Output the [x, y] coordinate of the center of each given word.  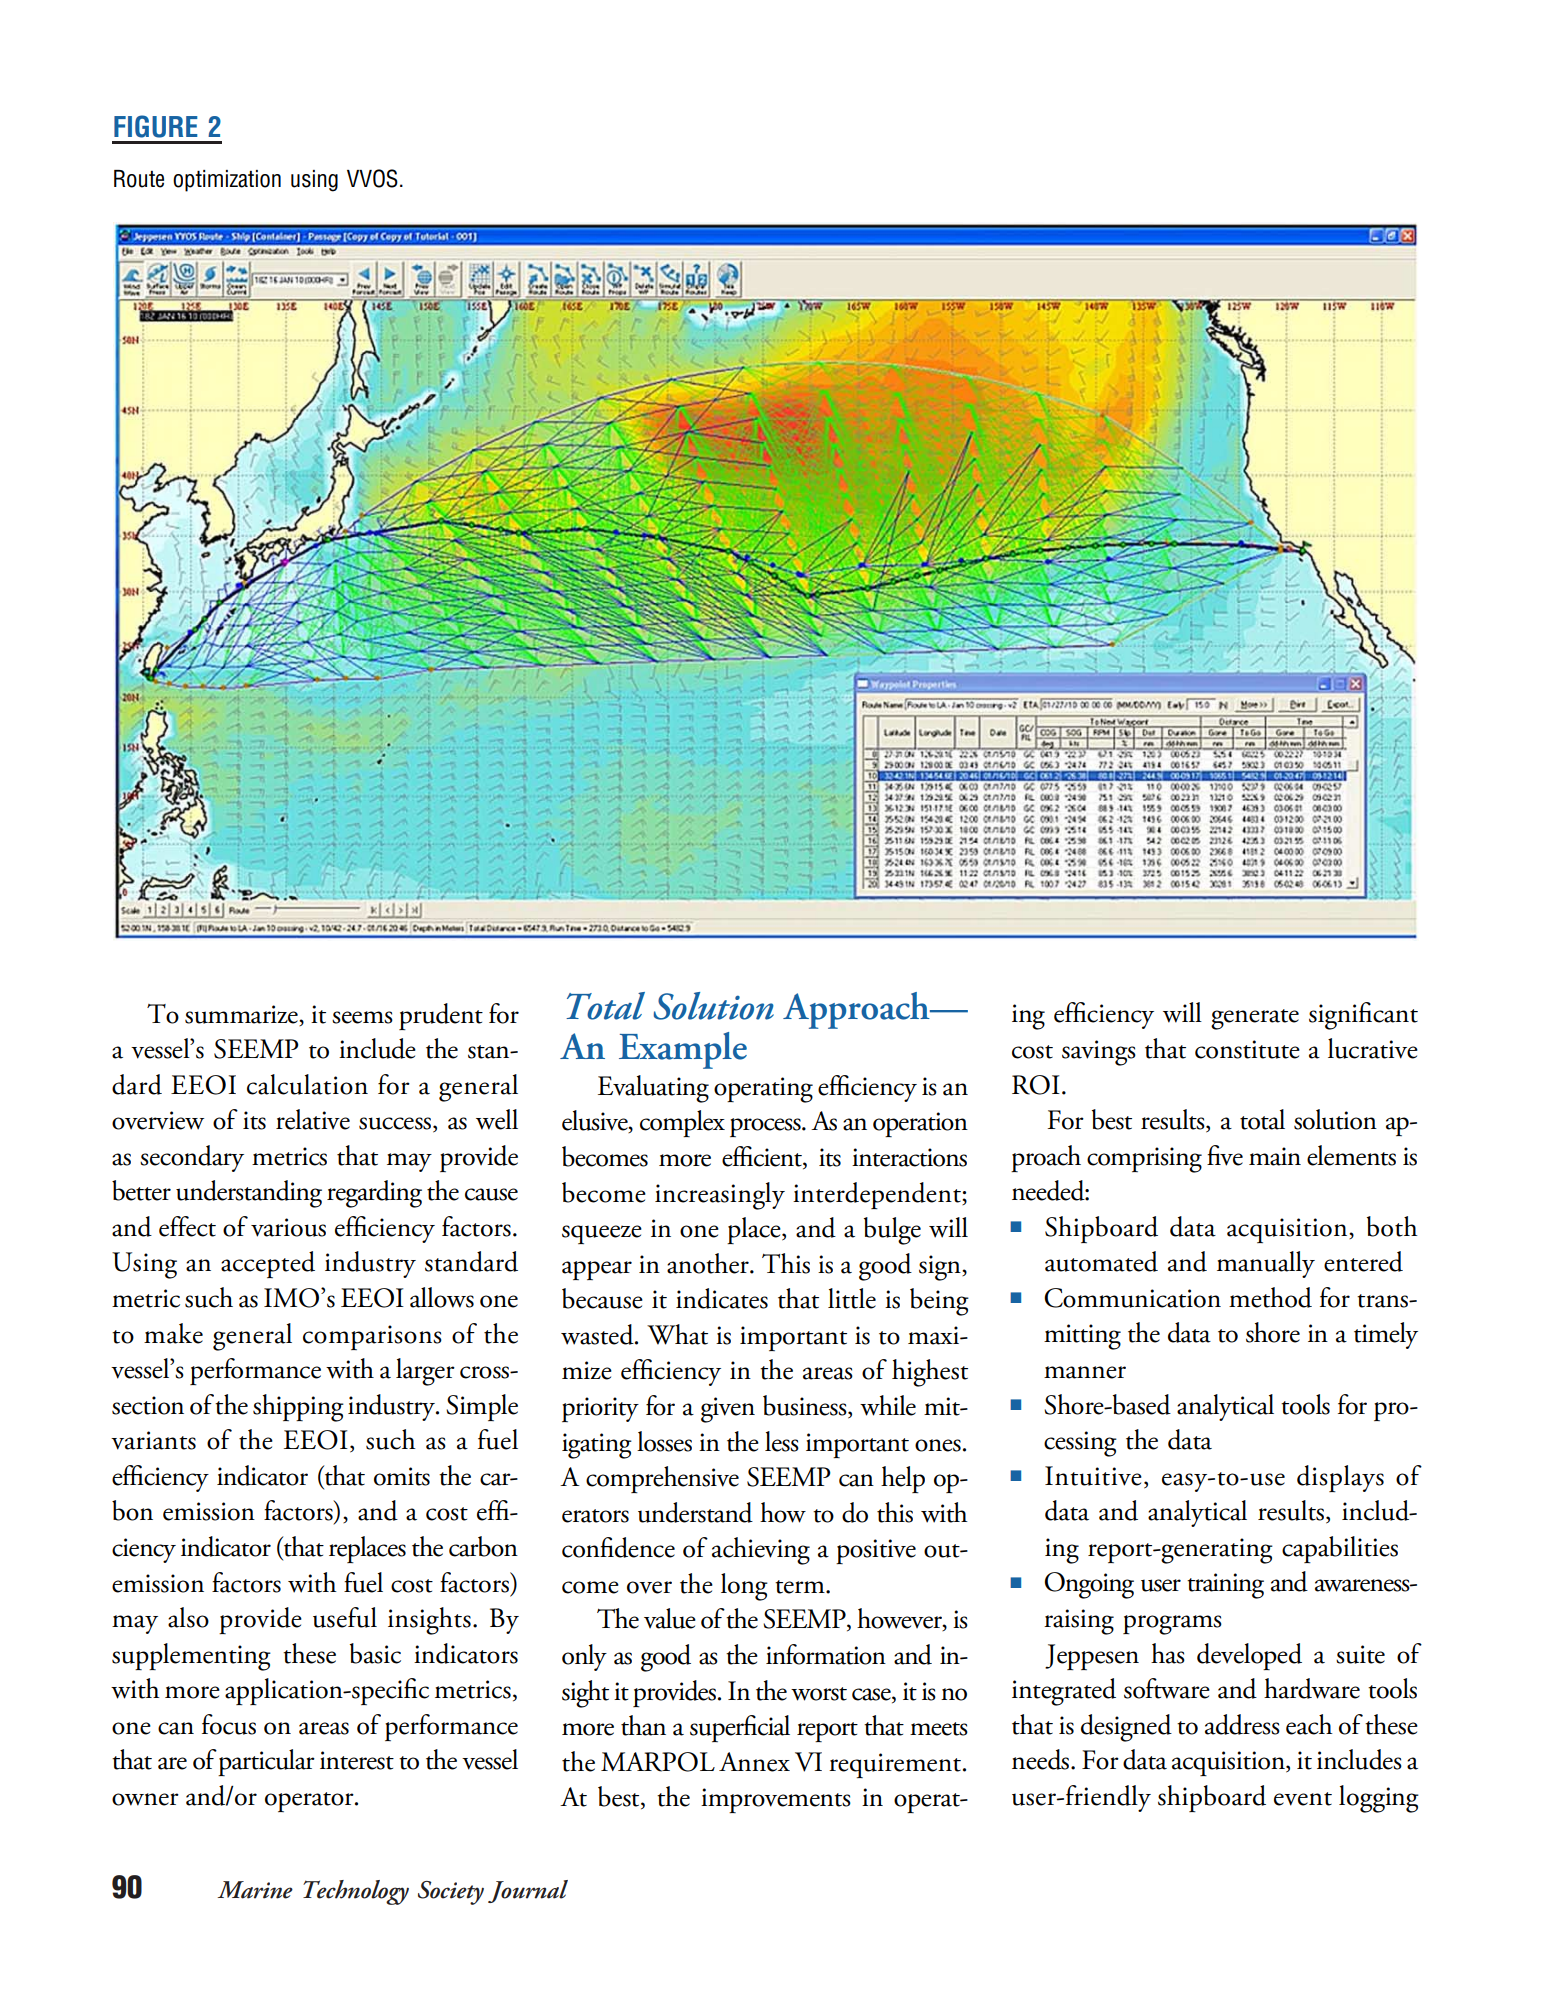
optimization [227, 181]
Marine [255, 1890]
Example [683, 1050]
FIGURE [155, 126]
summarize [242, 1015]
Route [139, 179]
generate [1255, 1019]
